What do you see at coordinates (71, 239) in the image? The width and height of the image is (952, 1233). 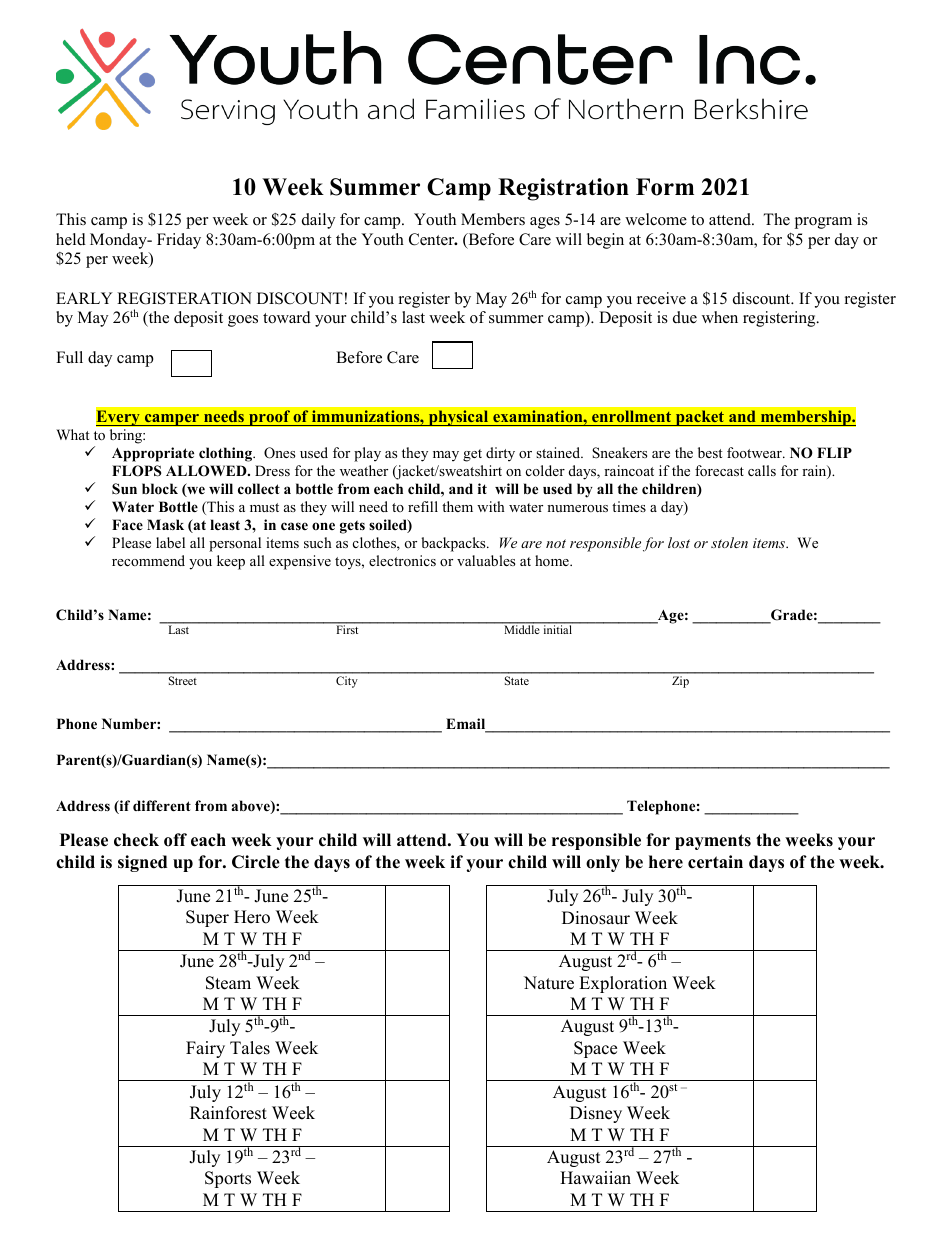 I see `held` at bounding box center [71, 239].
